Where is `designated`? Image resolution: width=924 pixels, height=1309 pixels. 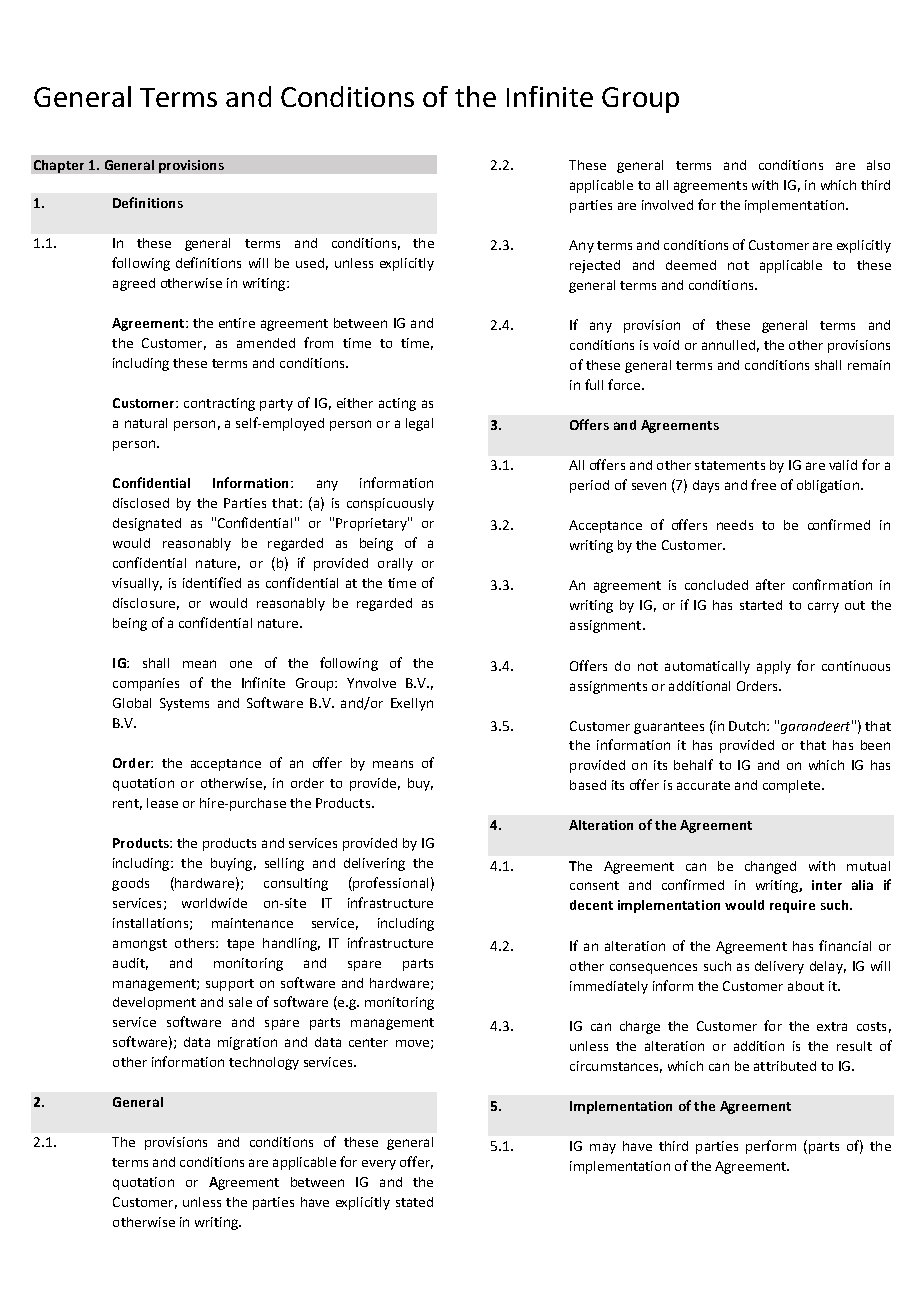 designated is located at coordinates (147, 524).
